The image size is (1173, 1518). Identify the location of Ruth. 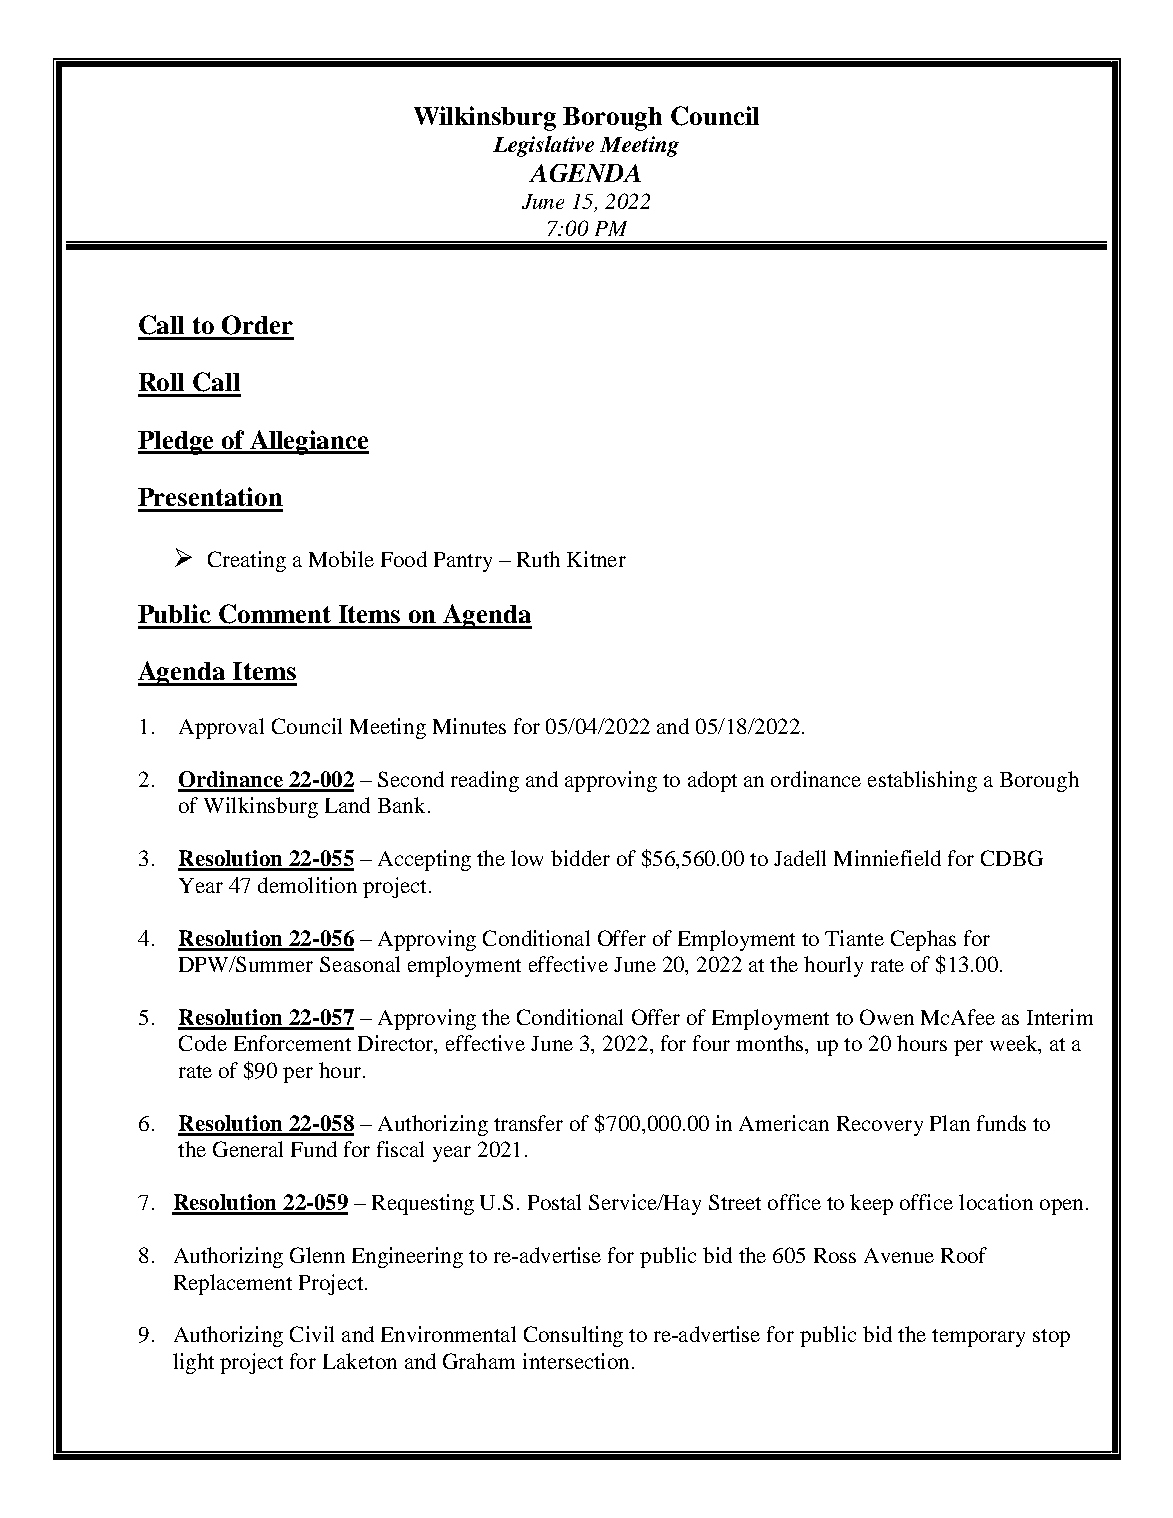
(538, 559).
